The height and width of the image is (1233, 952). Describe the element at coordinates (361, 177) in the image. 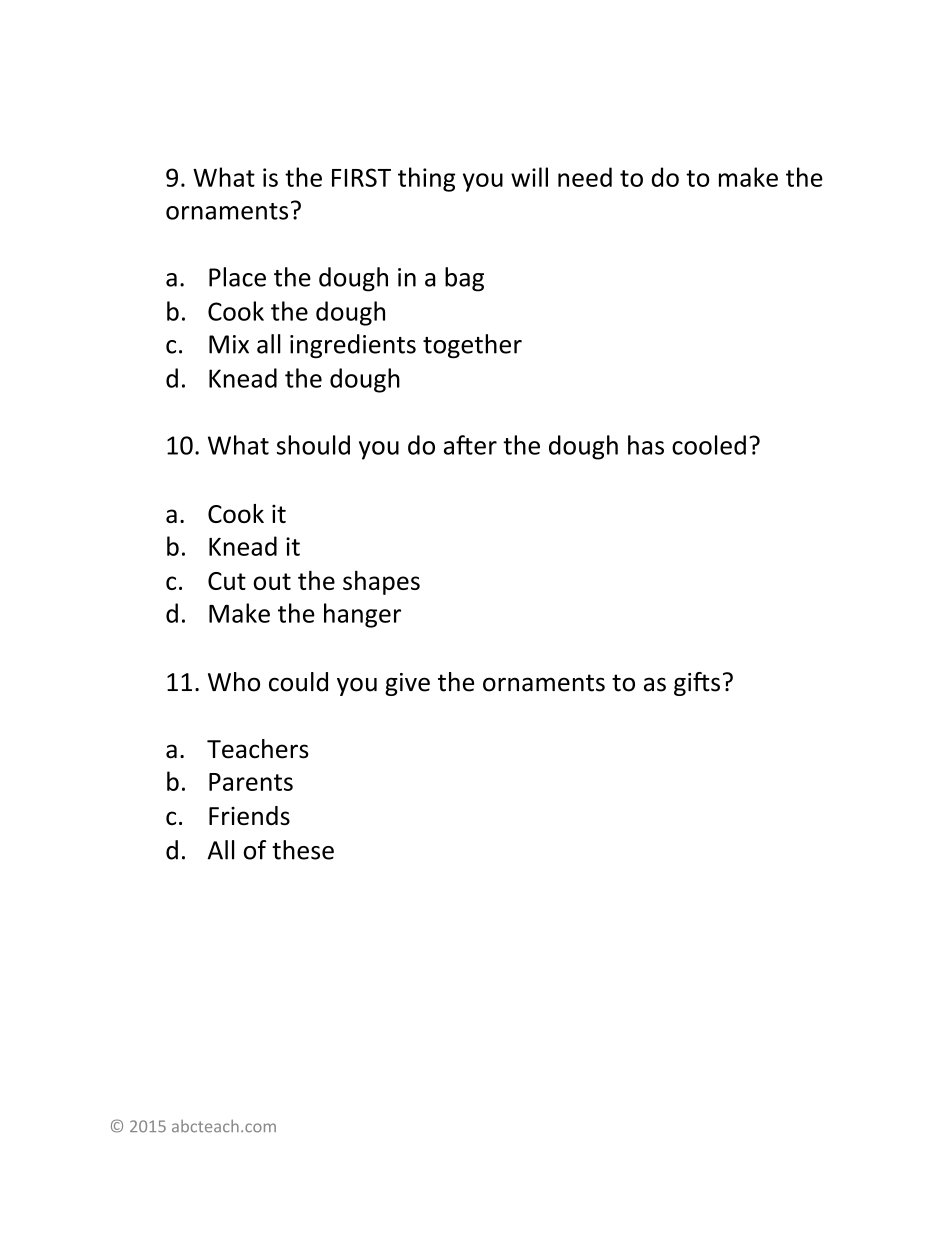

I see `FIRST` at that location.
